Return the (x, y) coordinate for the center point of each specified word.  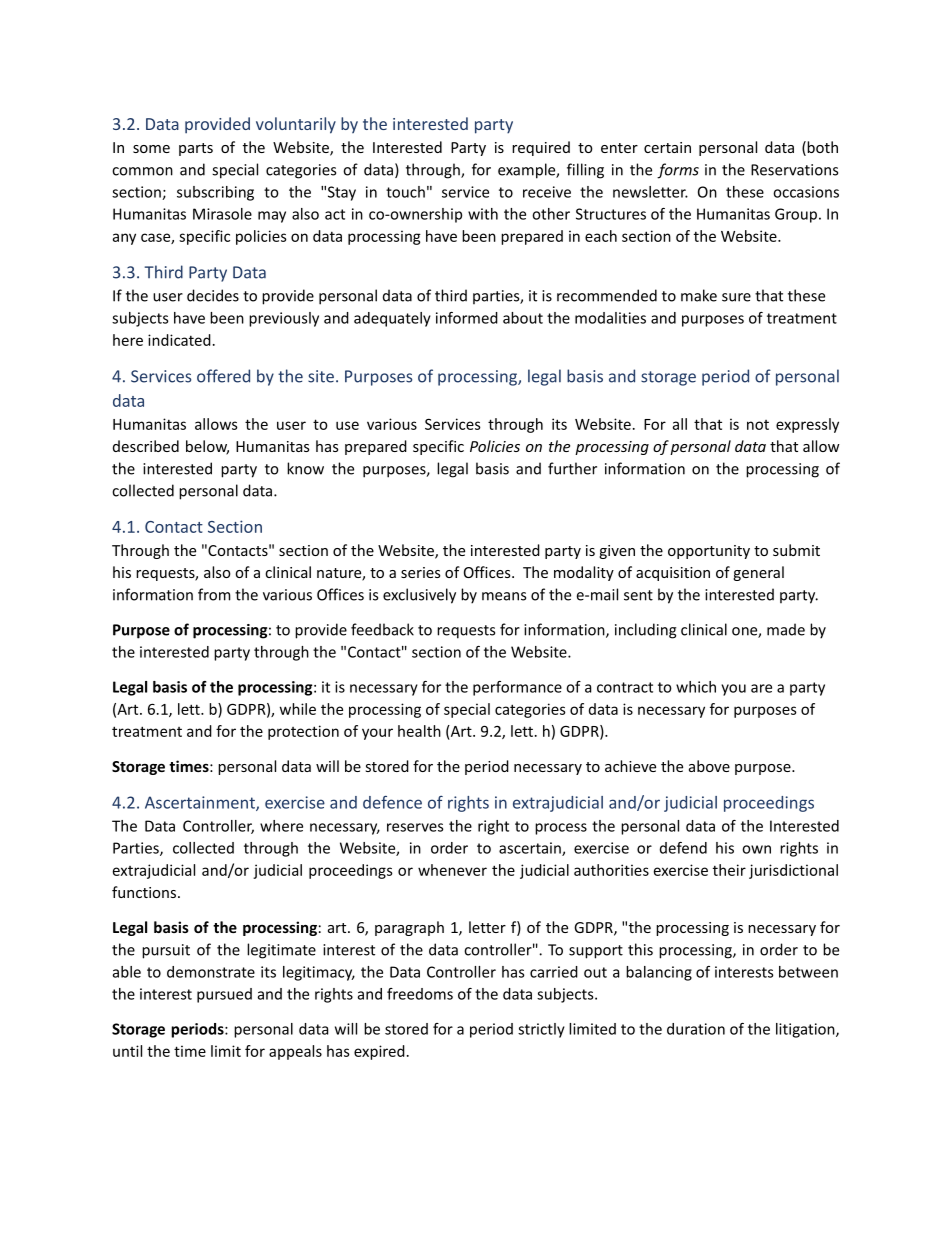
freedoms (420, 994)
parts (196, 149)
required (541, 148)
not (758, 425)
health (419, 731)
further (572, 468)
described (146, 446)
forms (678, 171)
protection (303, 732)
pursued (224, 995)
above (709, 766)
